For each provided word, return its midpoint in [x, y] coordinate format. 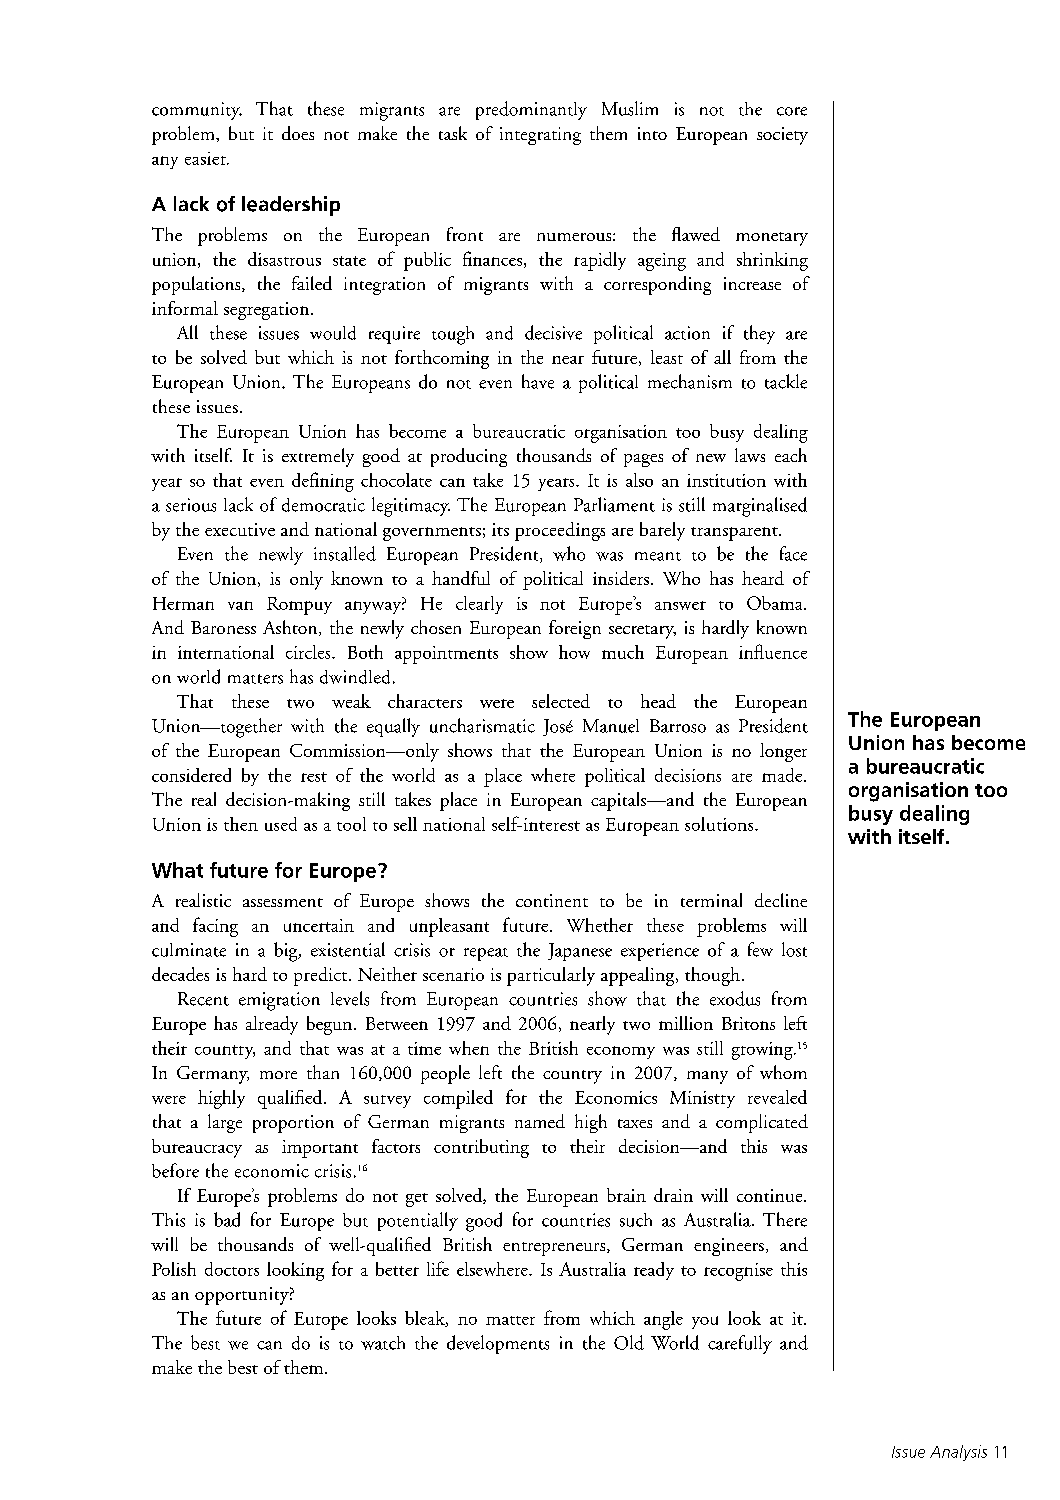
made [783, 775]
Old [629, 1342]
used [281, 824]
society [782, 136]
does [298, 133]
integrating [540, 136]
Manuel [611, 726]
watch [383, 1343]
